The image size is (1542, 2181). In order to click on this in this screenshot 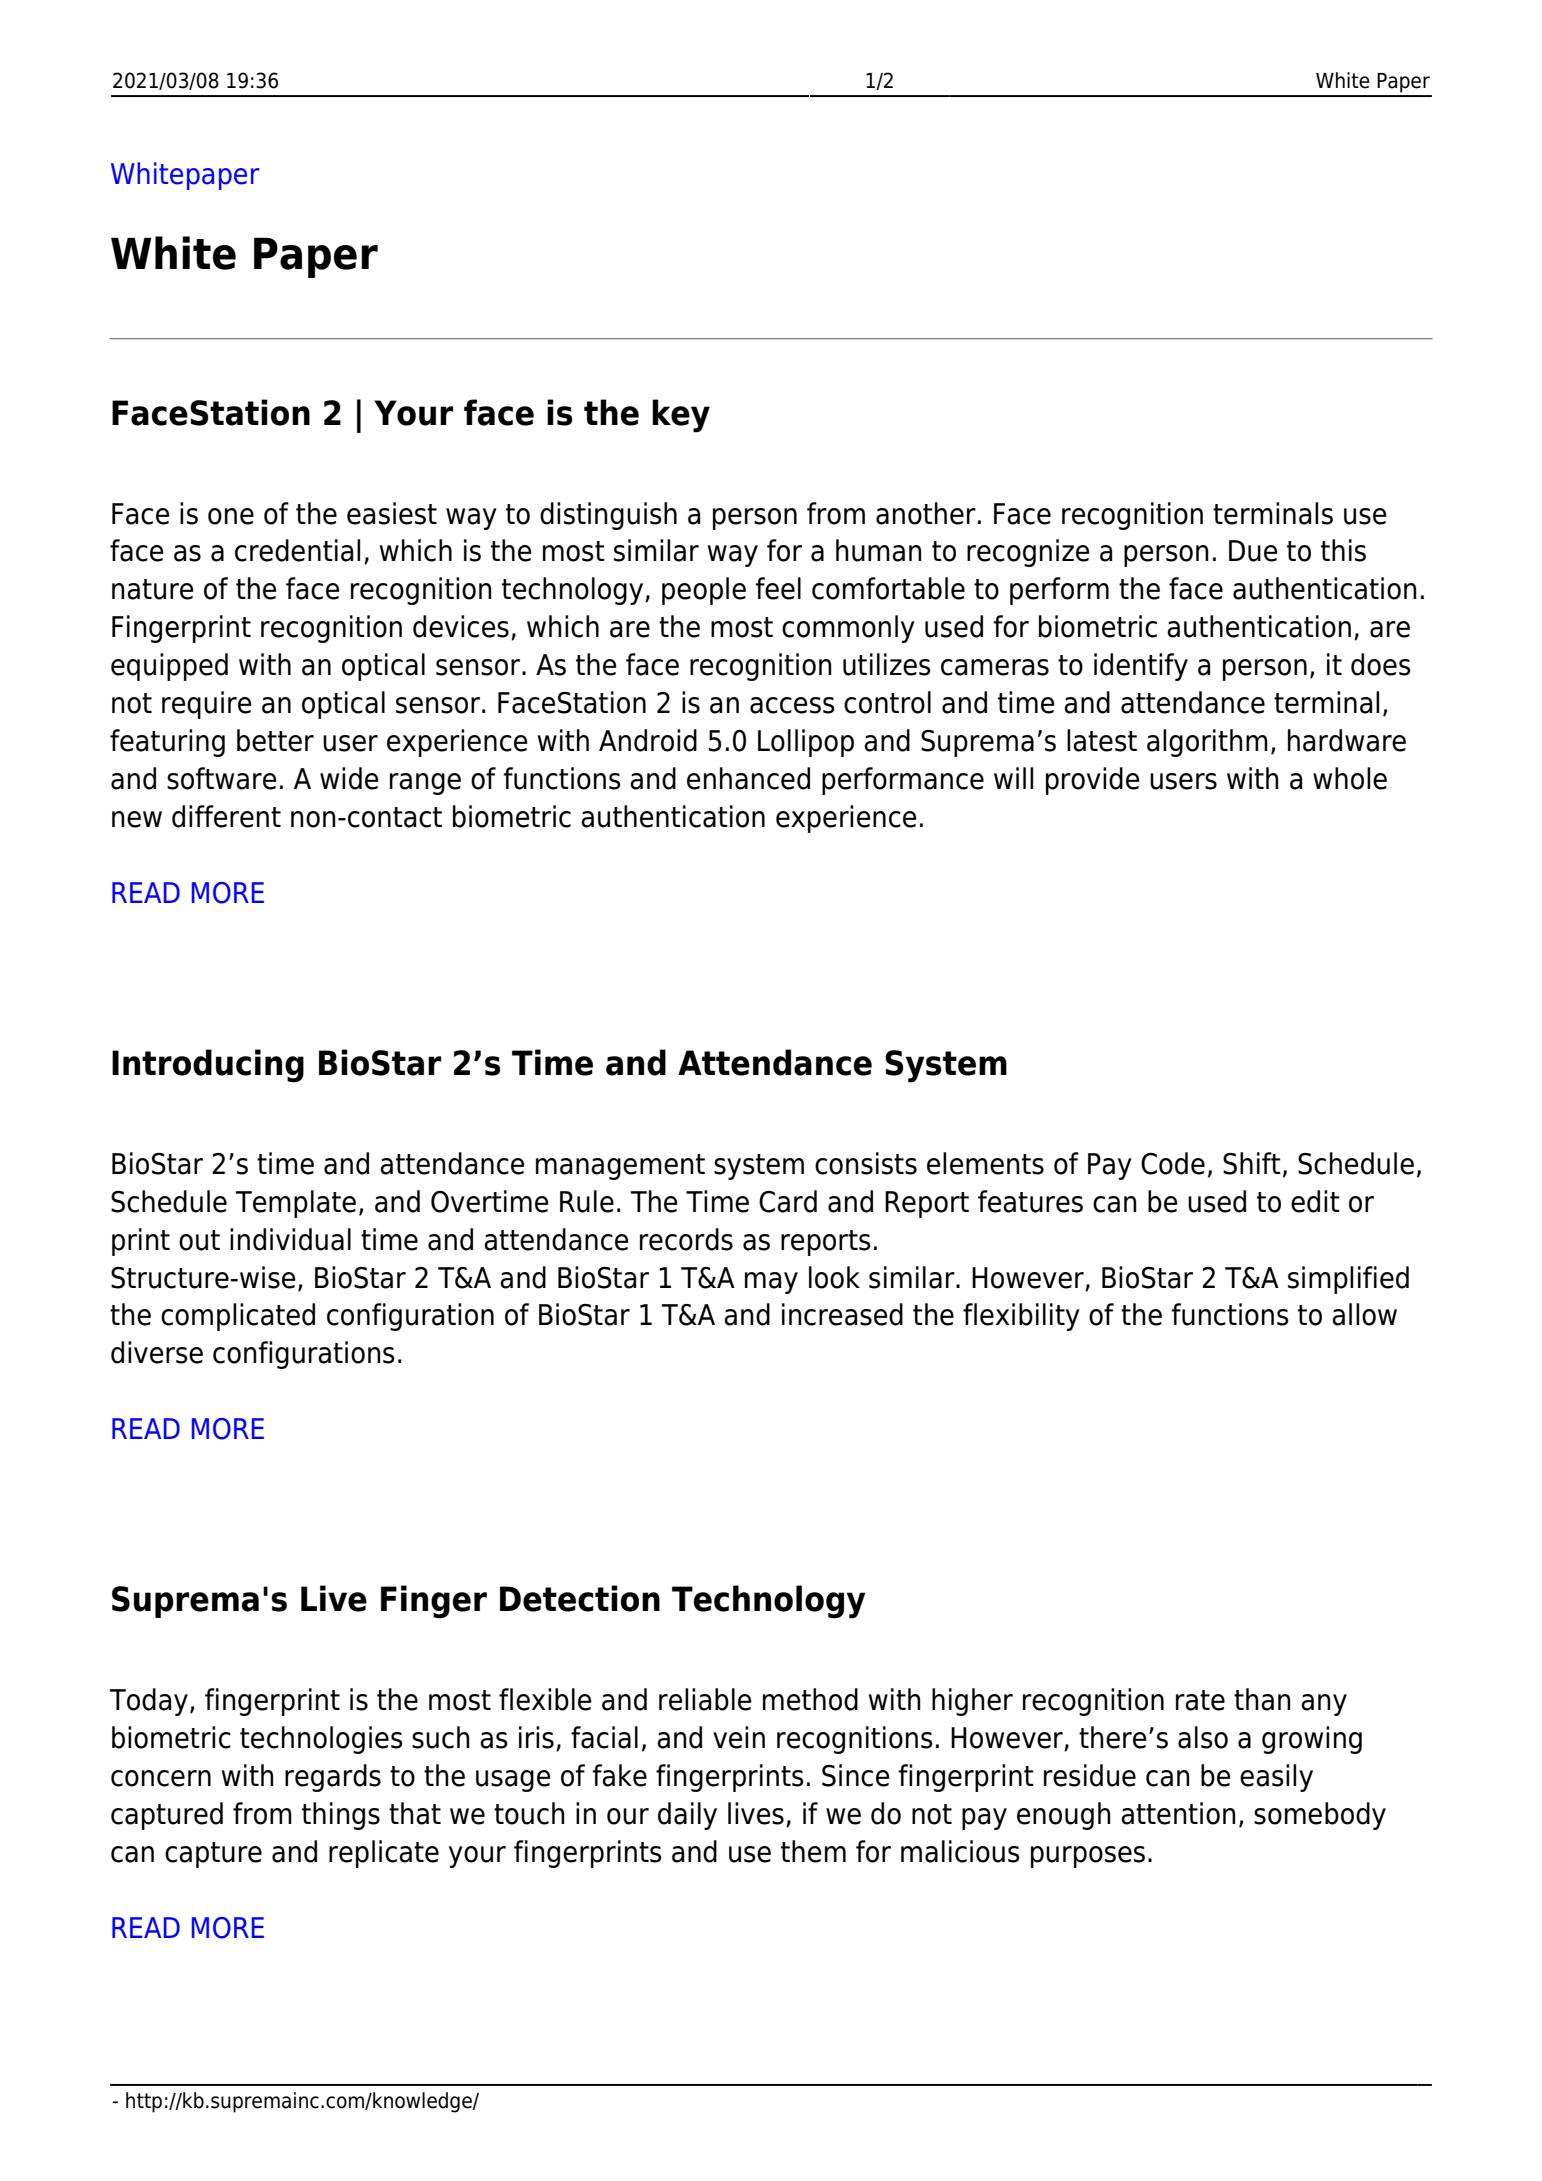, I will do `click(1343, 550)`.
